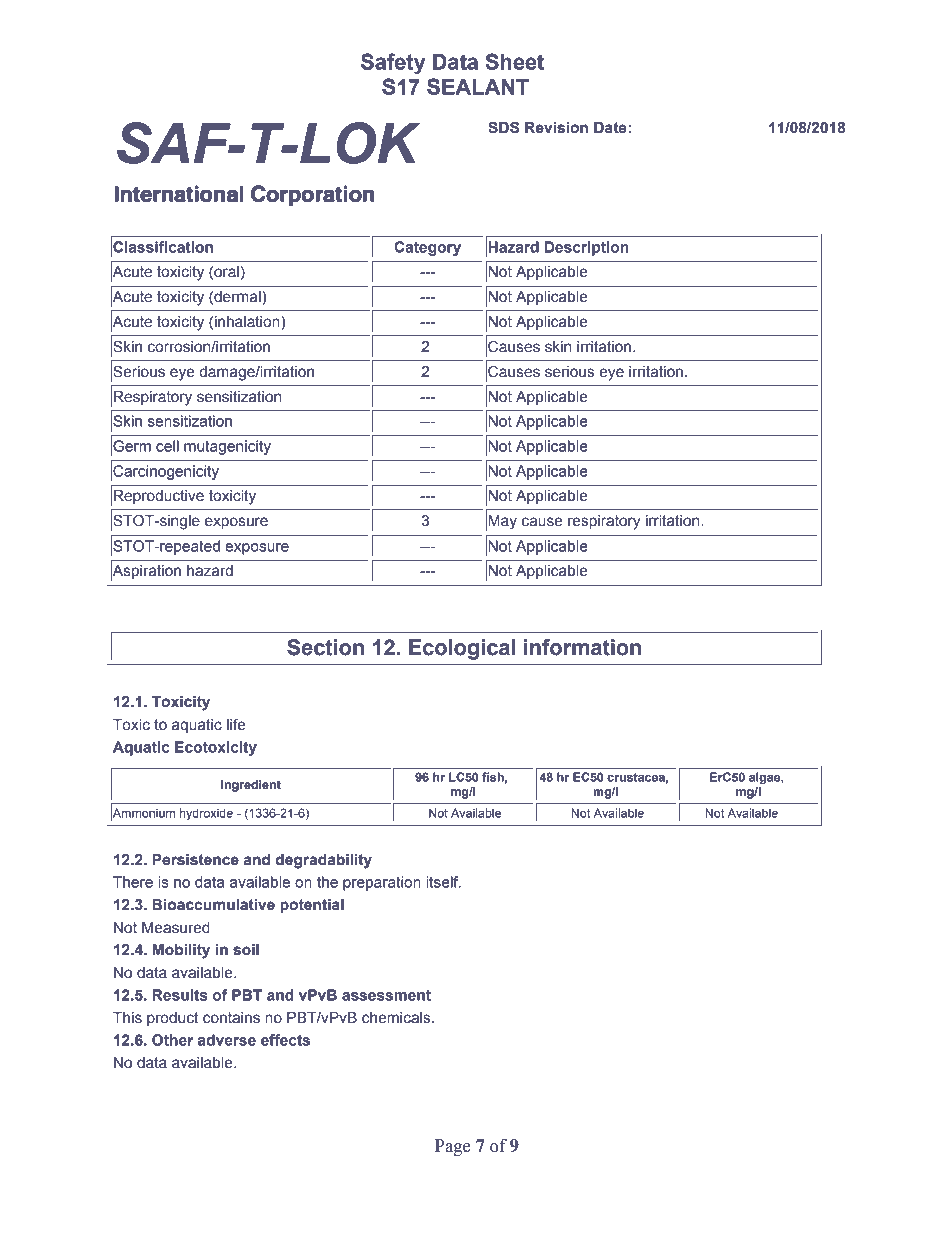 This screenshot has width=952, height=1233. Describe the element at coordinates (393, 64) in the screenshot. I see `Safety` at that location.
